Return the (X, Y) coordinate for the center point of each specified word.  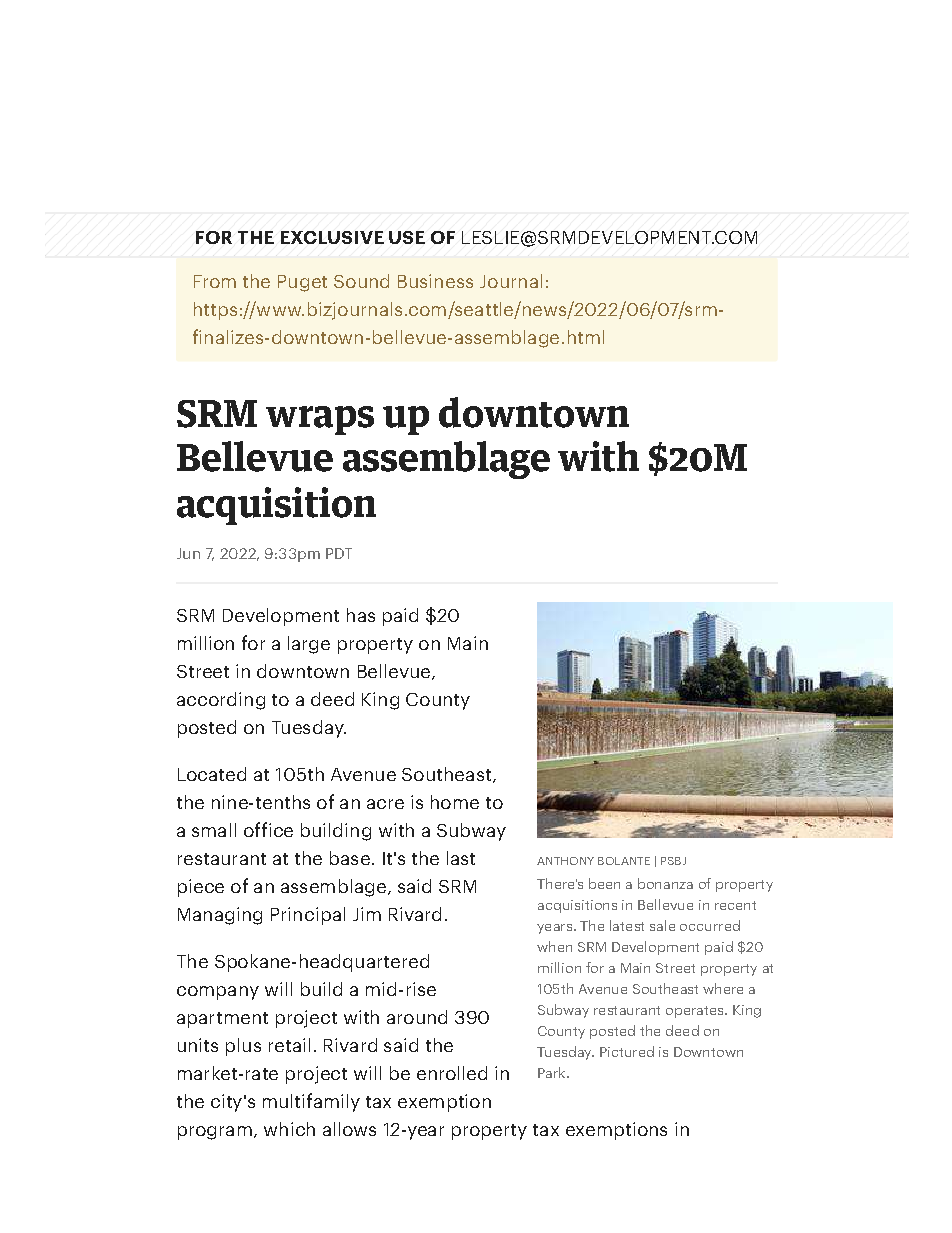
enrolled (452, 1073)
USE (407, 237)
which (289, 1129)
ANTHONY (565, 861)
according (221, 701)
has (361, 615)
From (215, 281)
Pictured (627, 1051)
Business (435, 281)
